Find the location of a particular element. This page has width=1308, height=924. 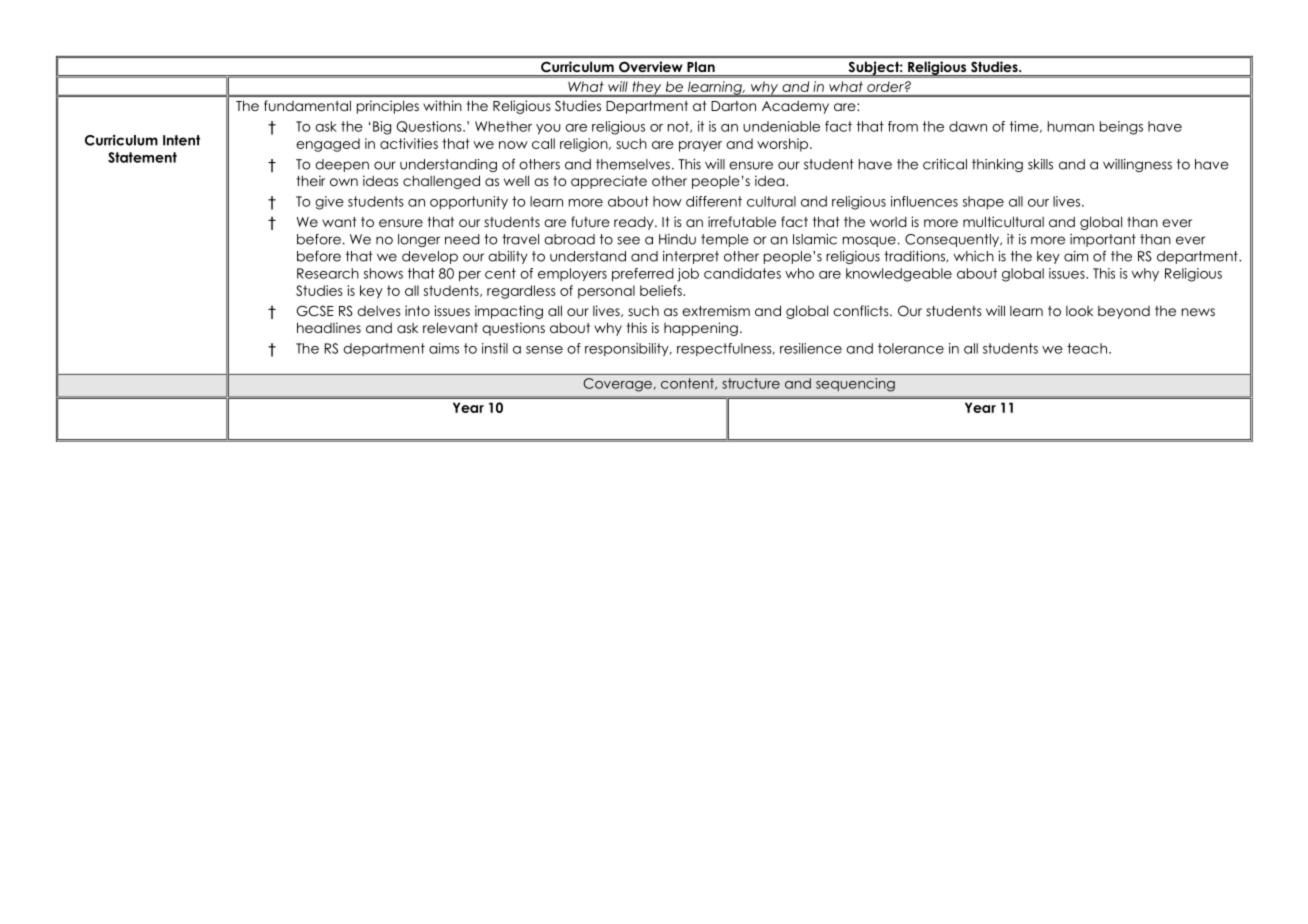

Research is located at coordinates (328, 273).
